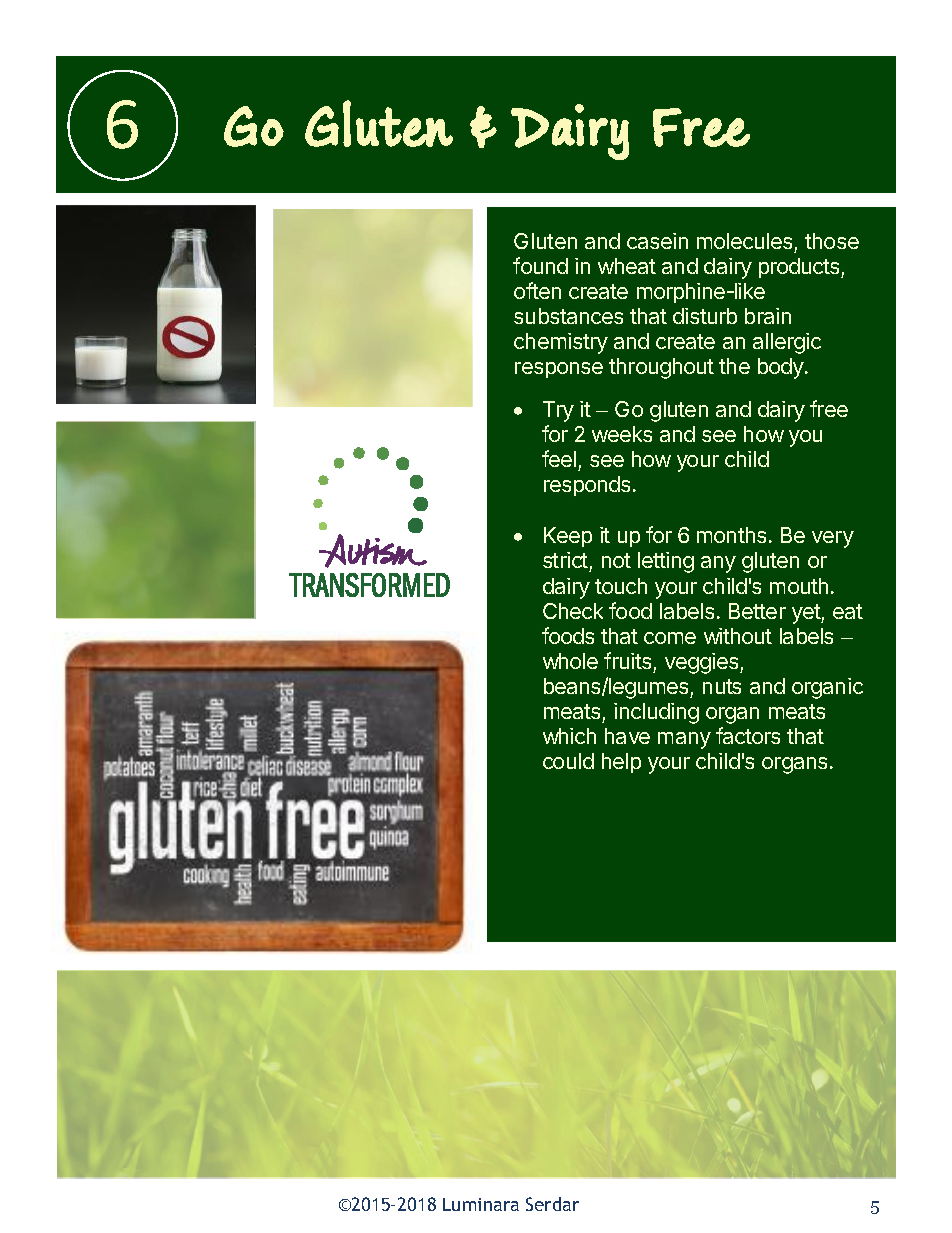 This screenshot has width=952, height=1233. What do you see at coordinates (540, 265) in the screenshot?
I see `found` at bounding box center [540, 265].
